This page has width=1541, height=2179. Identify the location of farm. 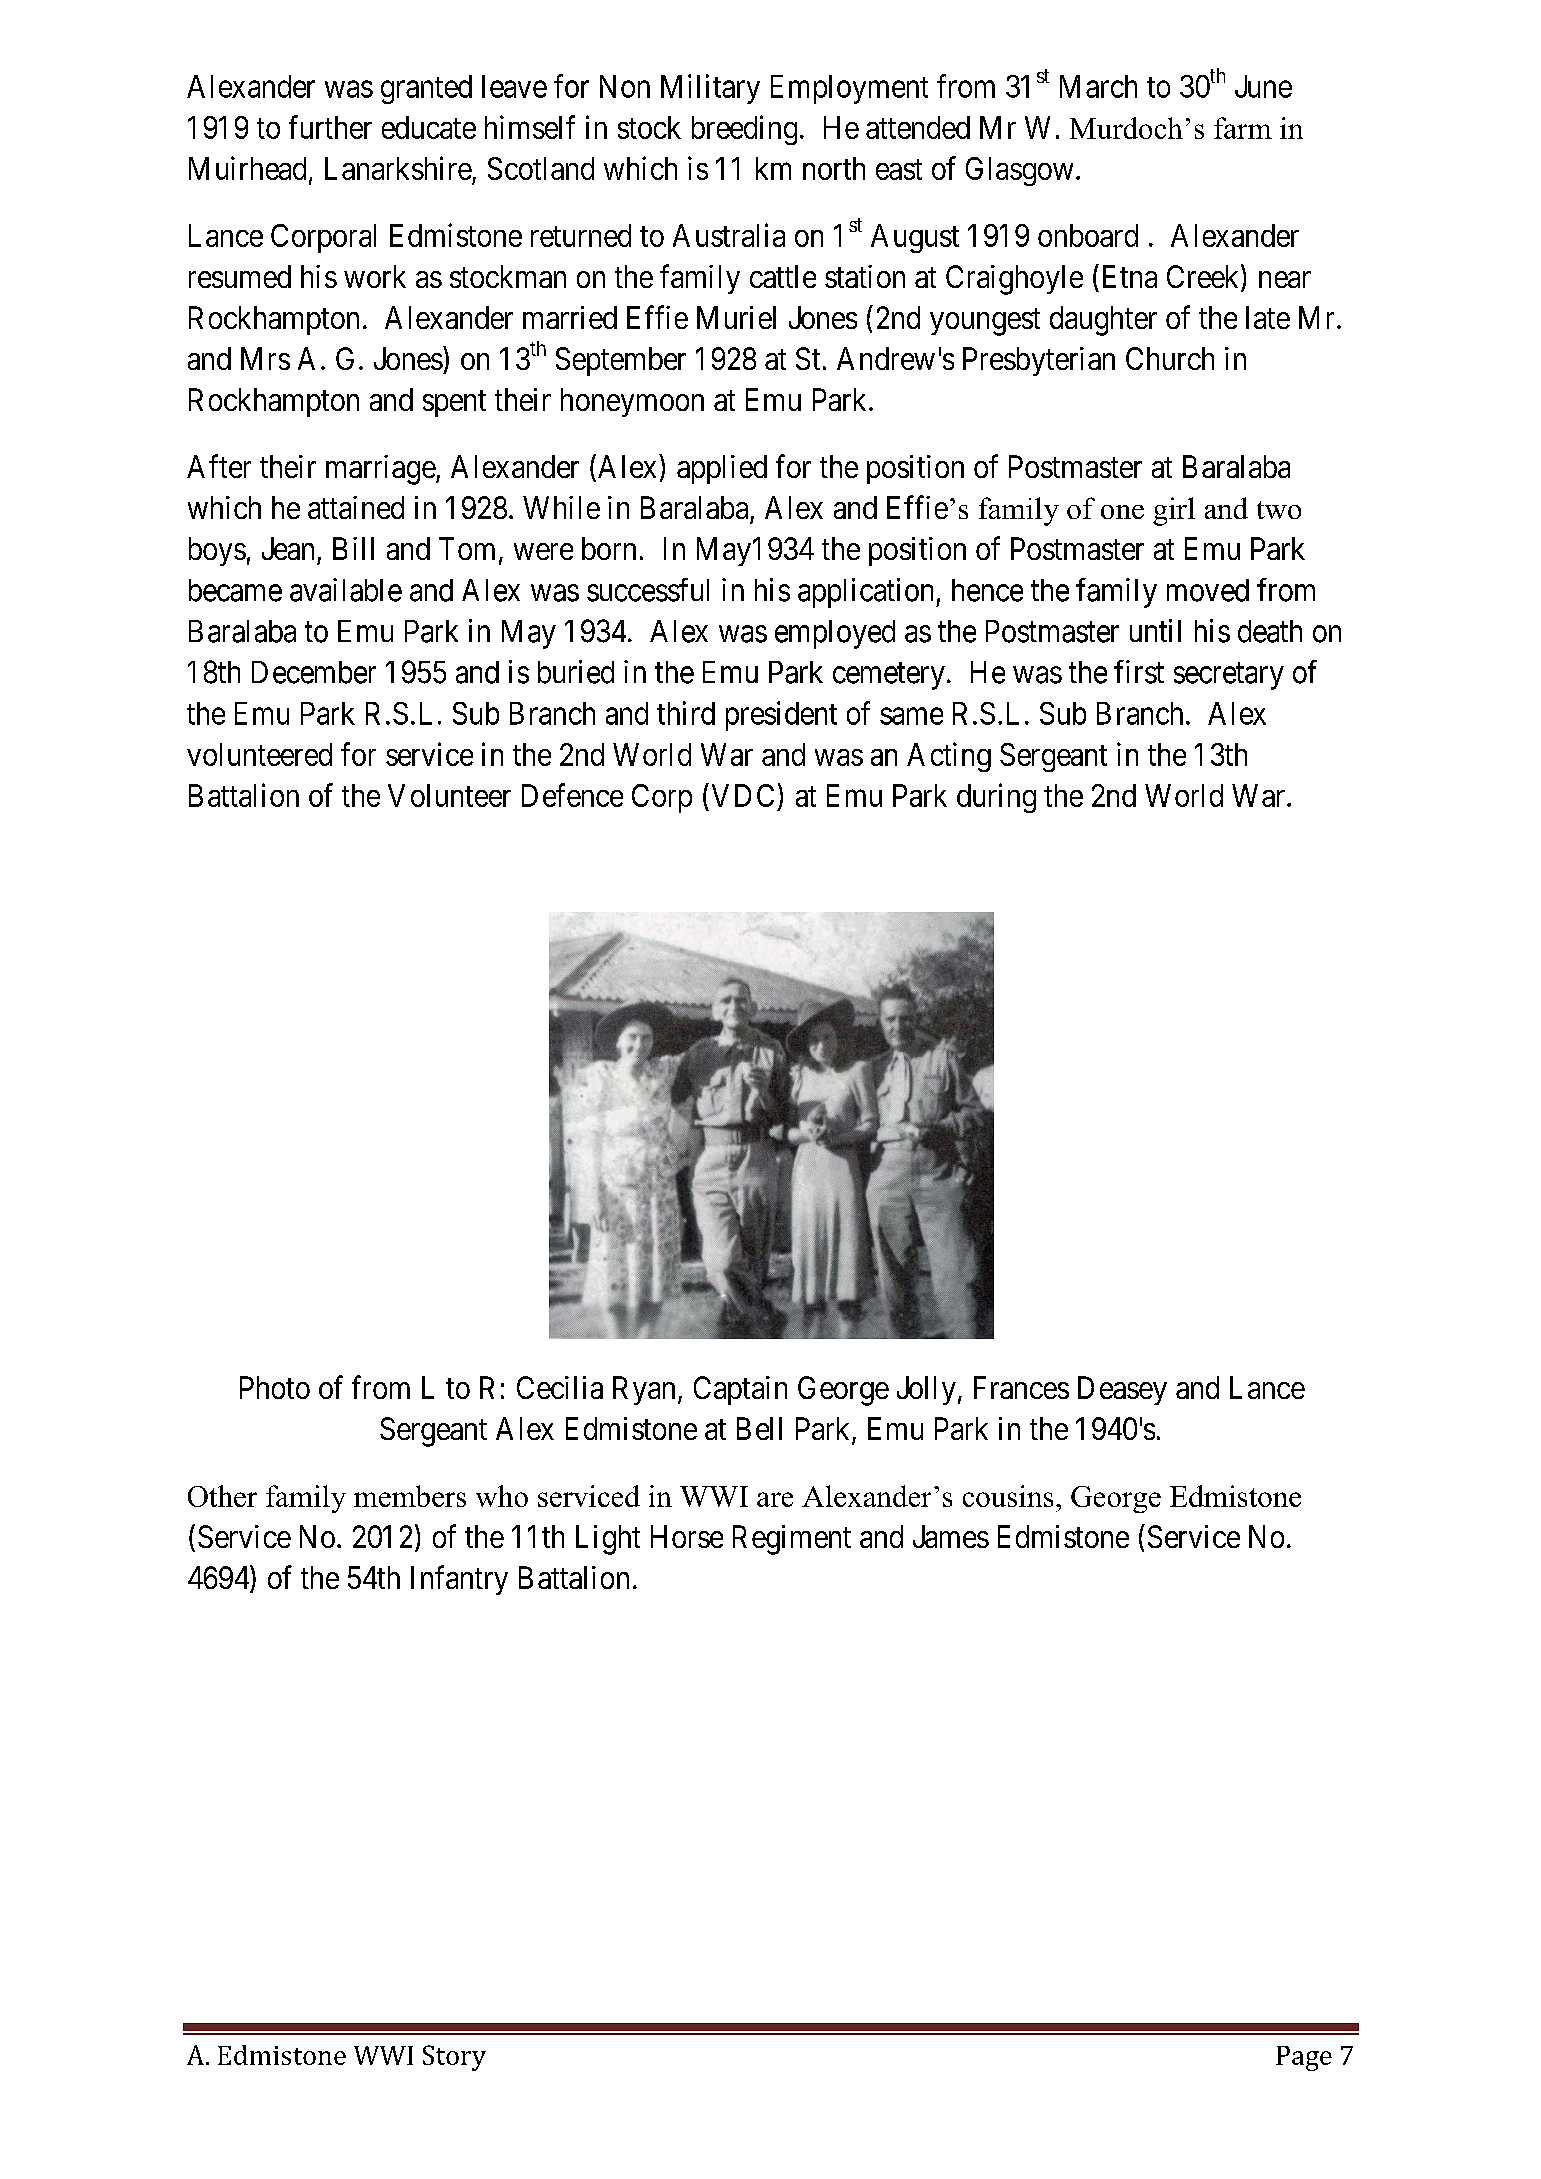
(1243, 128).
